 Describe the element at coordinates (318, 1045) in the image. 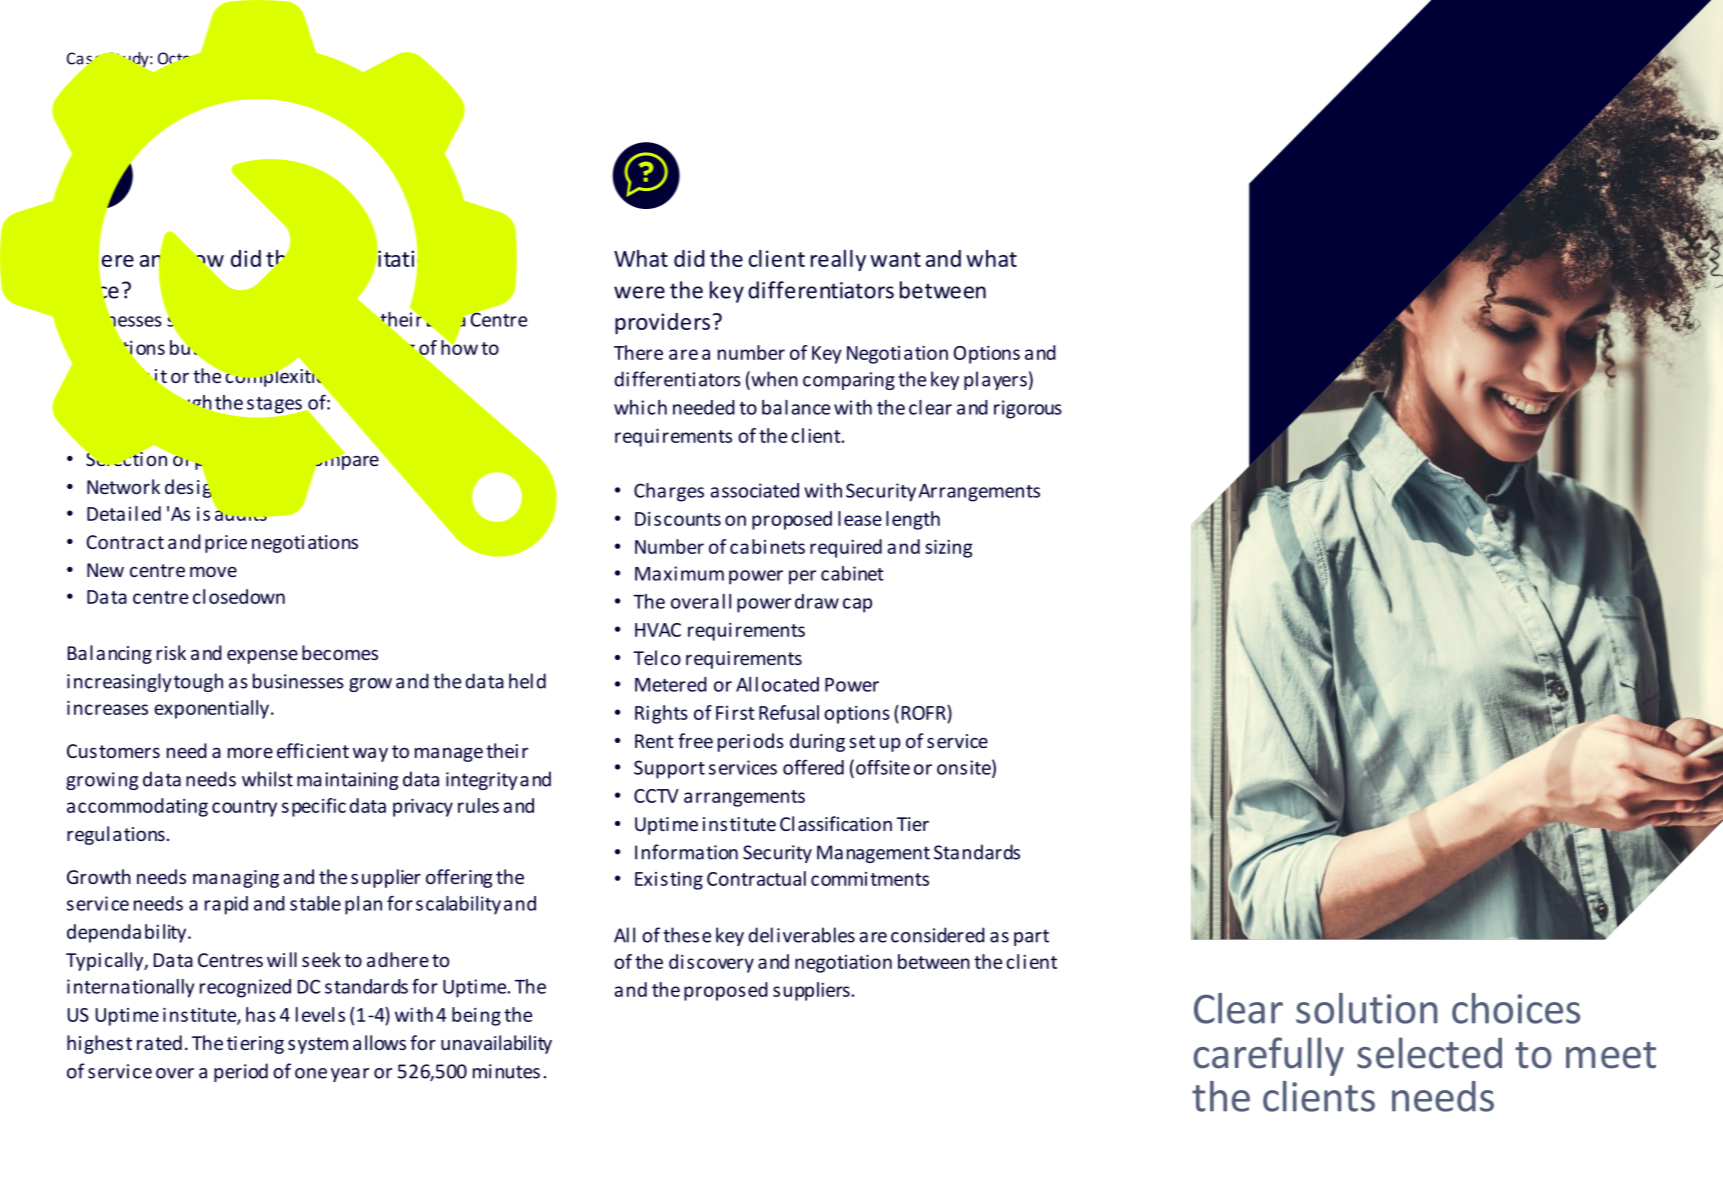

I see `system` at that location.
